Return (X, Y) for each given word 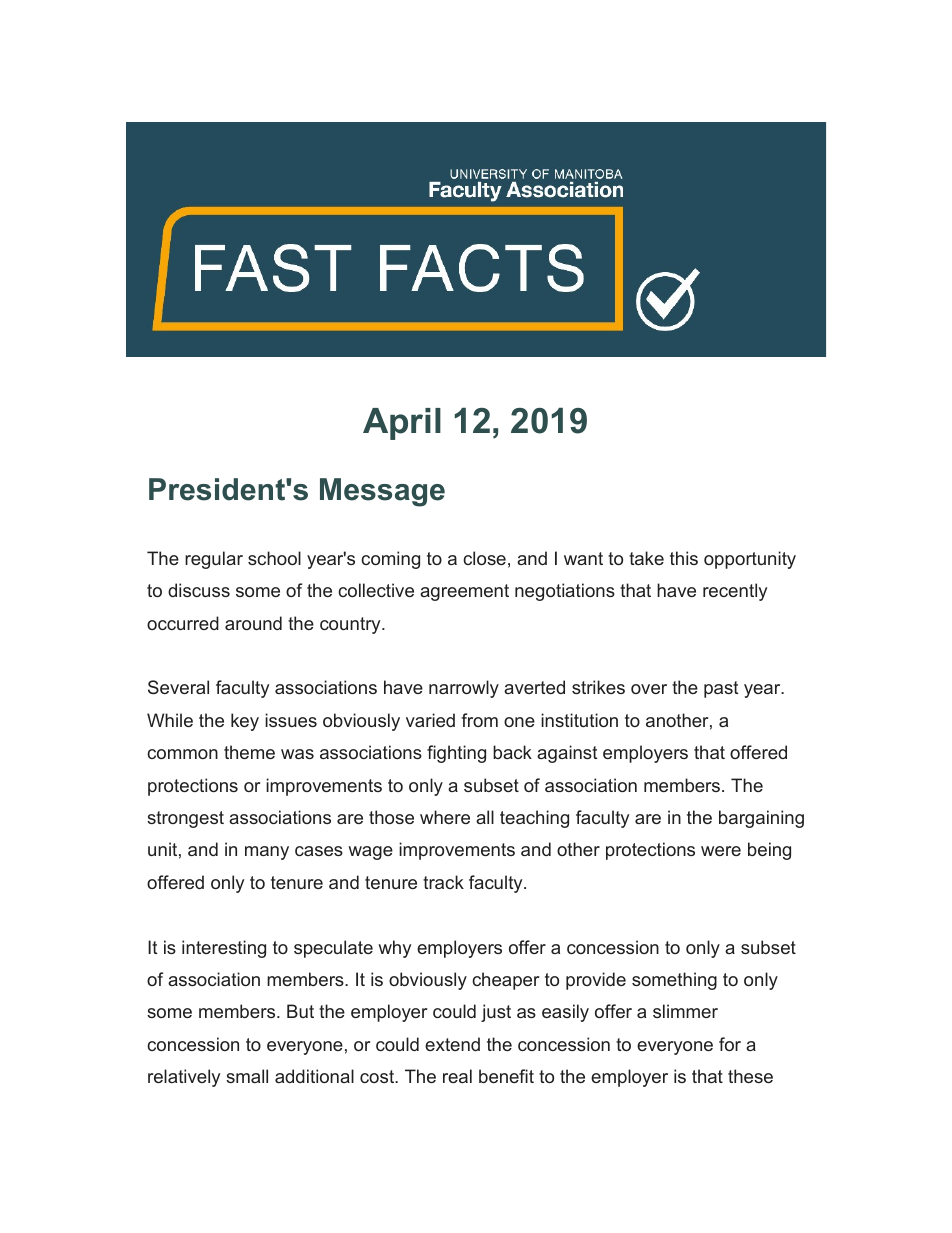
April (402, 424)
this (684, 558)
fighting (456, 754)
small (247, 1076)
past (721, 689)
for (730, 1044)
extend (452, 1044)
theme (249, 752)
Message (382, 492)
